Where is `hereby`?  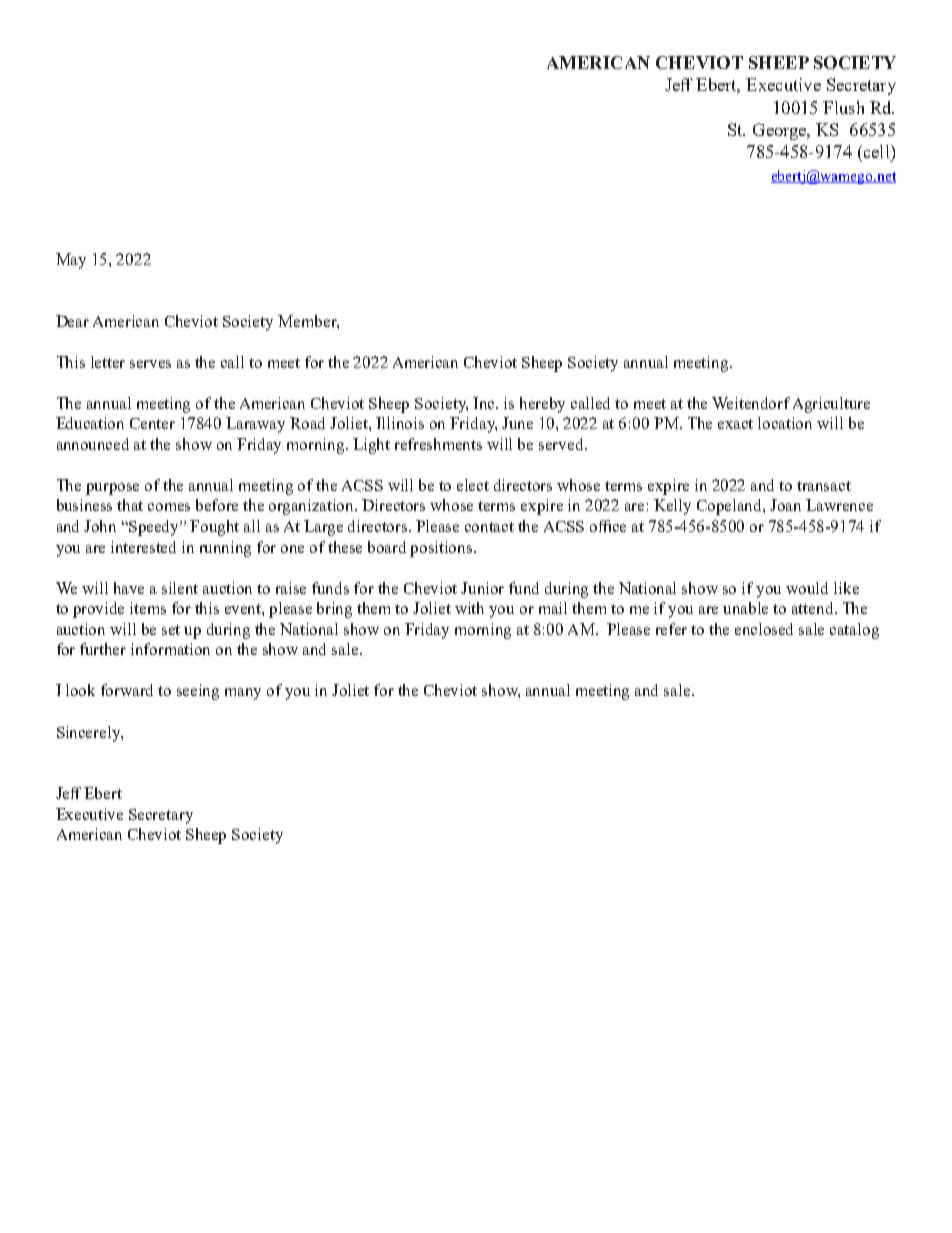 hereby is located at coordinates (542, 405).
